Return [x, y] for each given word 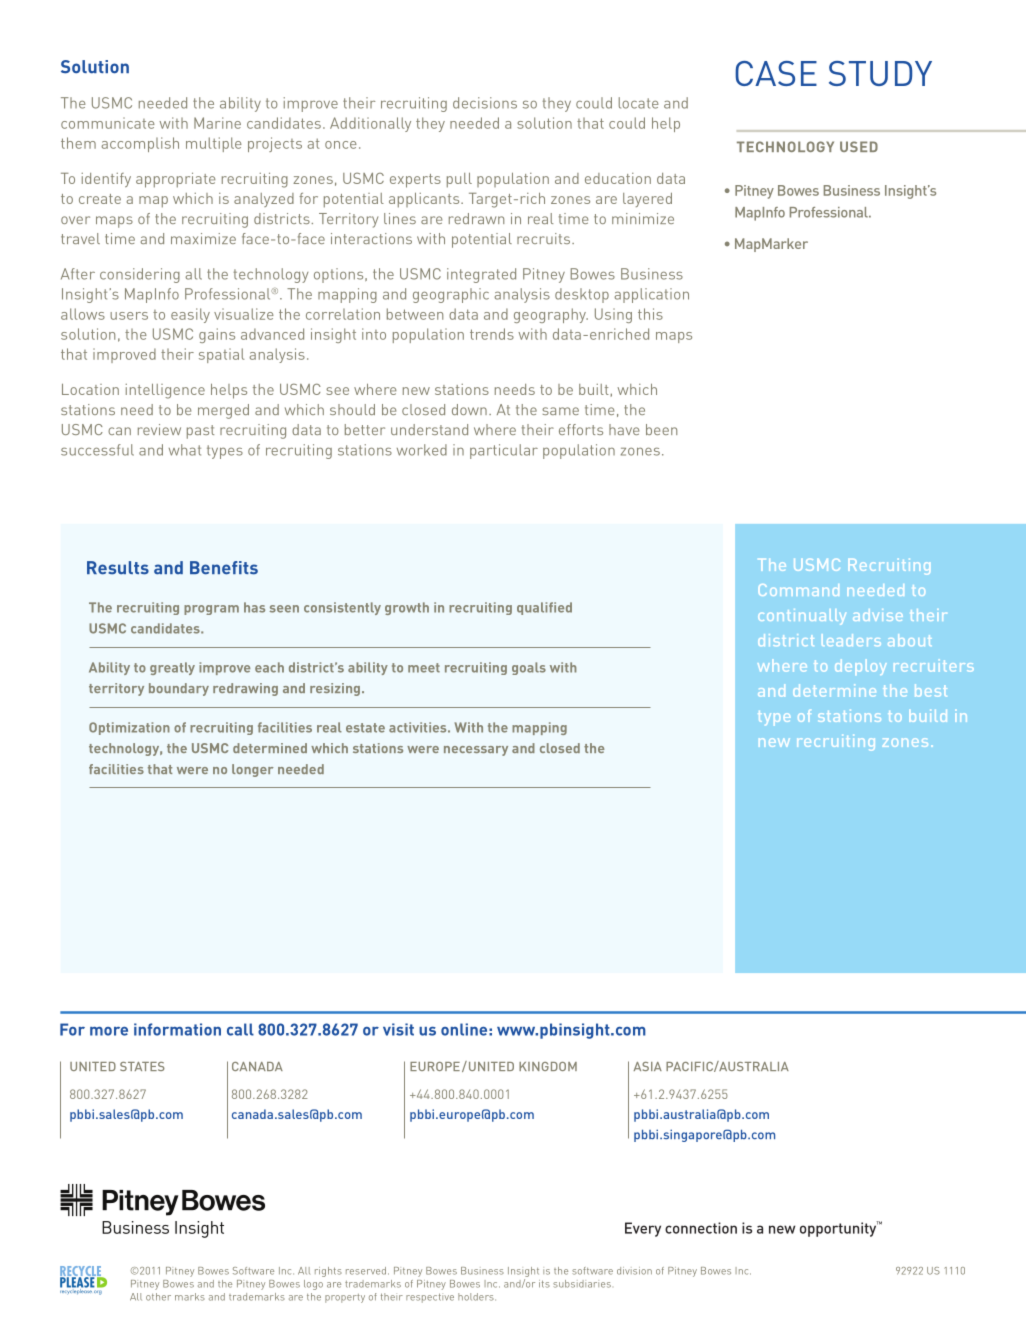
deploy [860, 667]
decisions [485, 103]
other [158, 1297]
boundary [179, 689]
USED [859, 146]
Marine [217, 123]
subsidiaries [582, 1284]
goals [529, 668]
